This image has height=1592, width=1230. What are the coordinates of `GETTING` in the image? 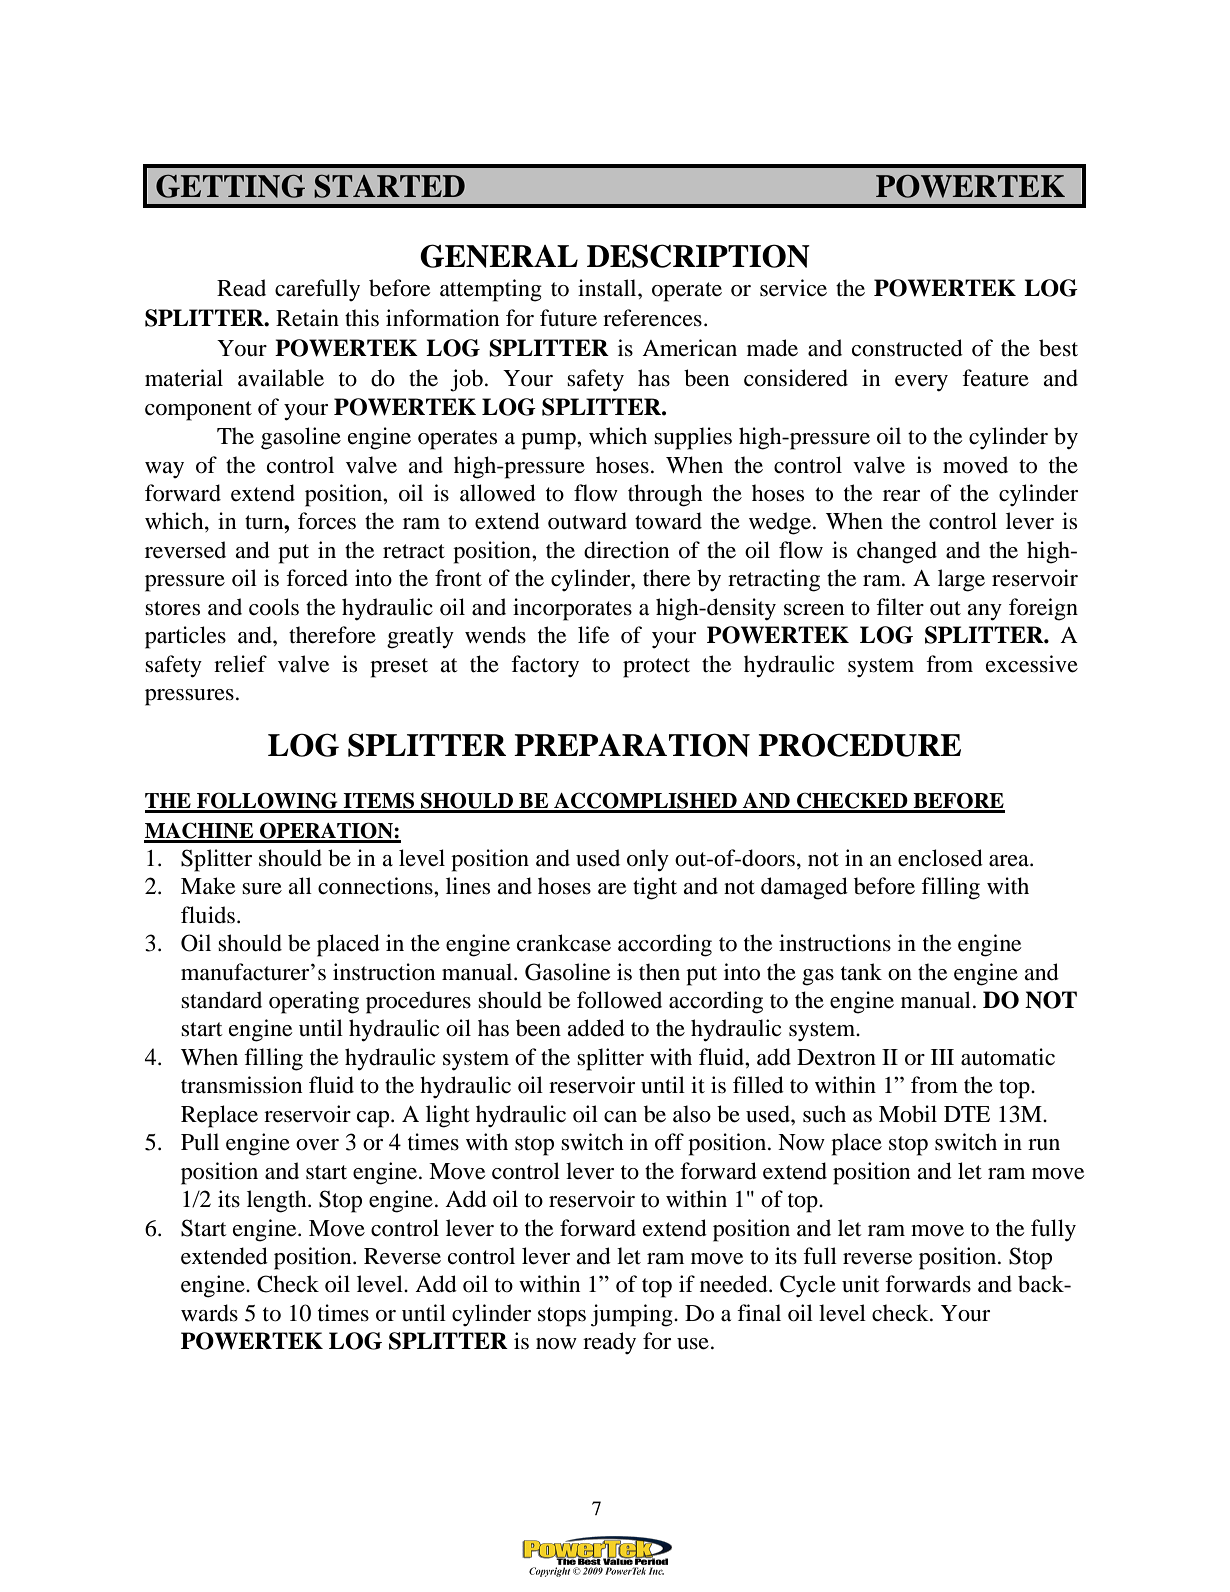 It's located at (230, 186).
